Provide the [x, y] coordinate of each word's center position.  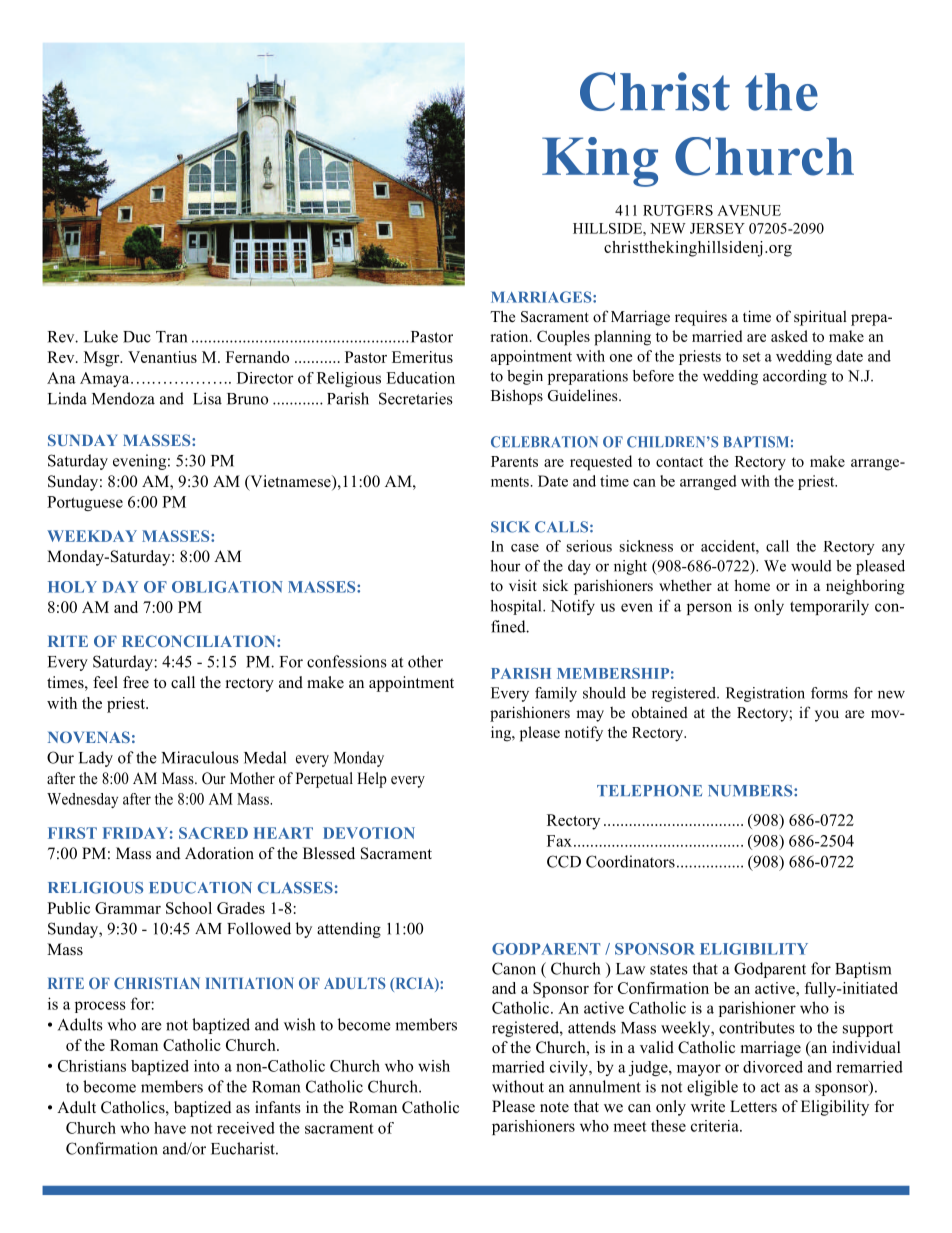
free [136, 682]
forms [829, 693]
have [170, 1128]
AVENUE [749, 210]
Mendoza [123, 398]
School [189, 908]
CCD [564, 861]
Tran [171, 337]
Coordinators [630, 861]
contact [679, 462]
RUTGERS [678, 210]
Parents [514, 461]
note [554, 1107]
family [556, 694]
